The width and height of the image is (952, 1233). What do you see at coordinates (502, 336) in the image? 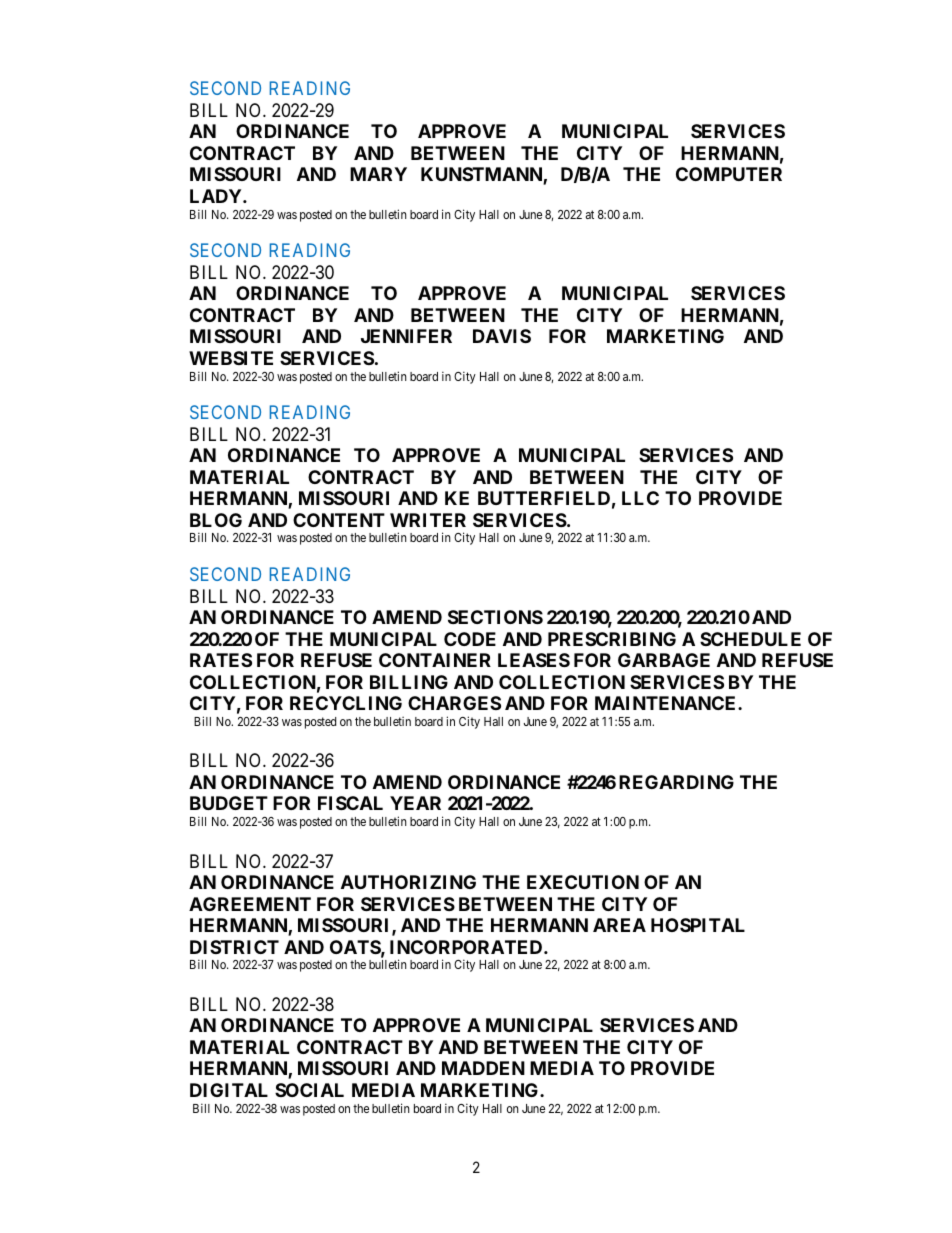
I see `DAVIS` at bounding box center [502, 336].
